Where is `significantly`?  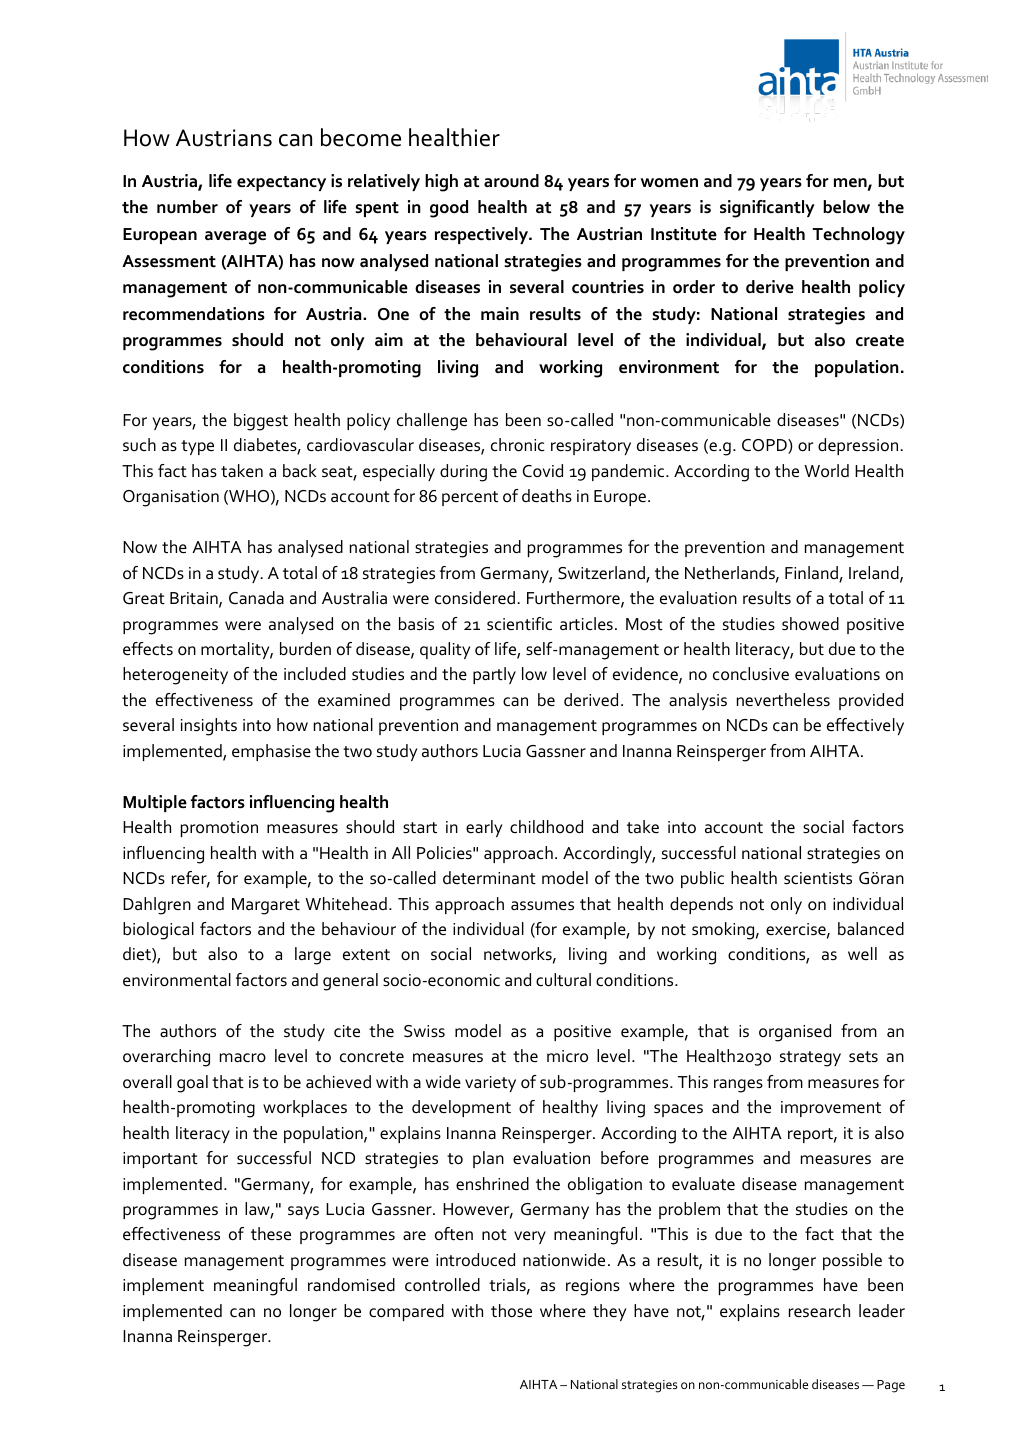
significantly is located at coordinates (767, 209).
